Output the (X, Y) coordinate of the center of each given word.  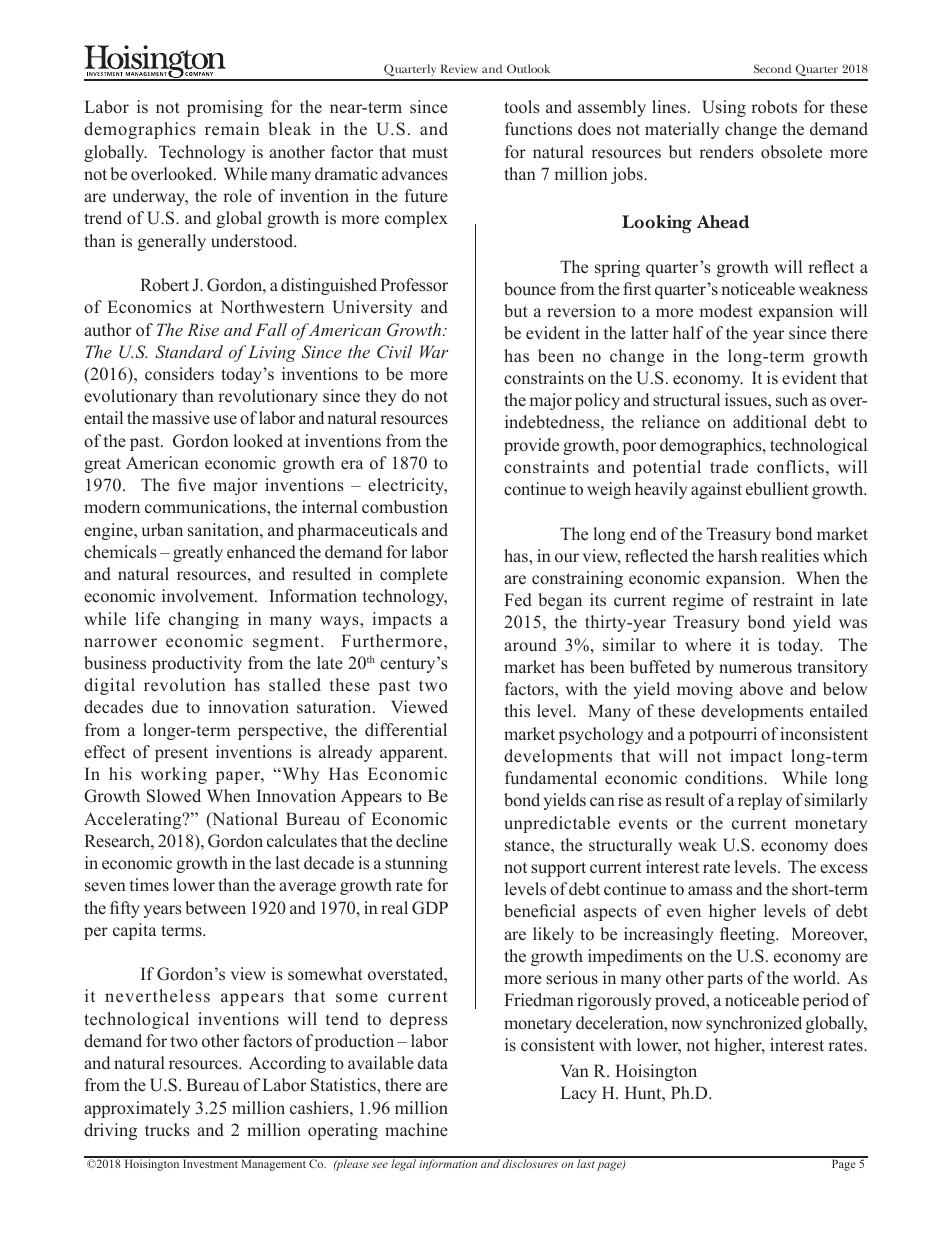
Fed (518, 600)
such (792, 400)
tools (522, 107)
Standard (189, 352)
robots (774, 107)
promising (225, 108)
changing (204, 620)
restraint (783, 600)
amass (710, 891)
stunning (416, 864)
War (434, 351)
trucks (167, 1130)
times (149, 885)
